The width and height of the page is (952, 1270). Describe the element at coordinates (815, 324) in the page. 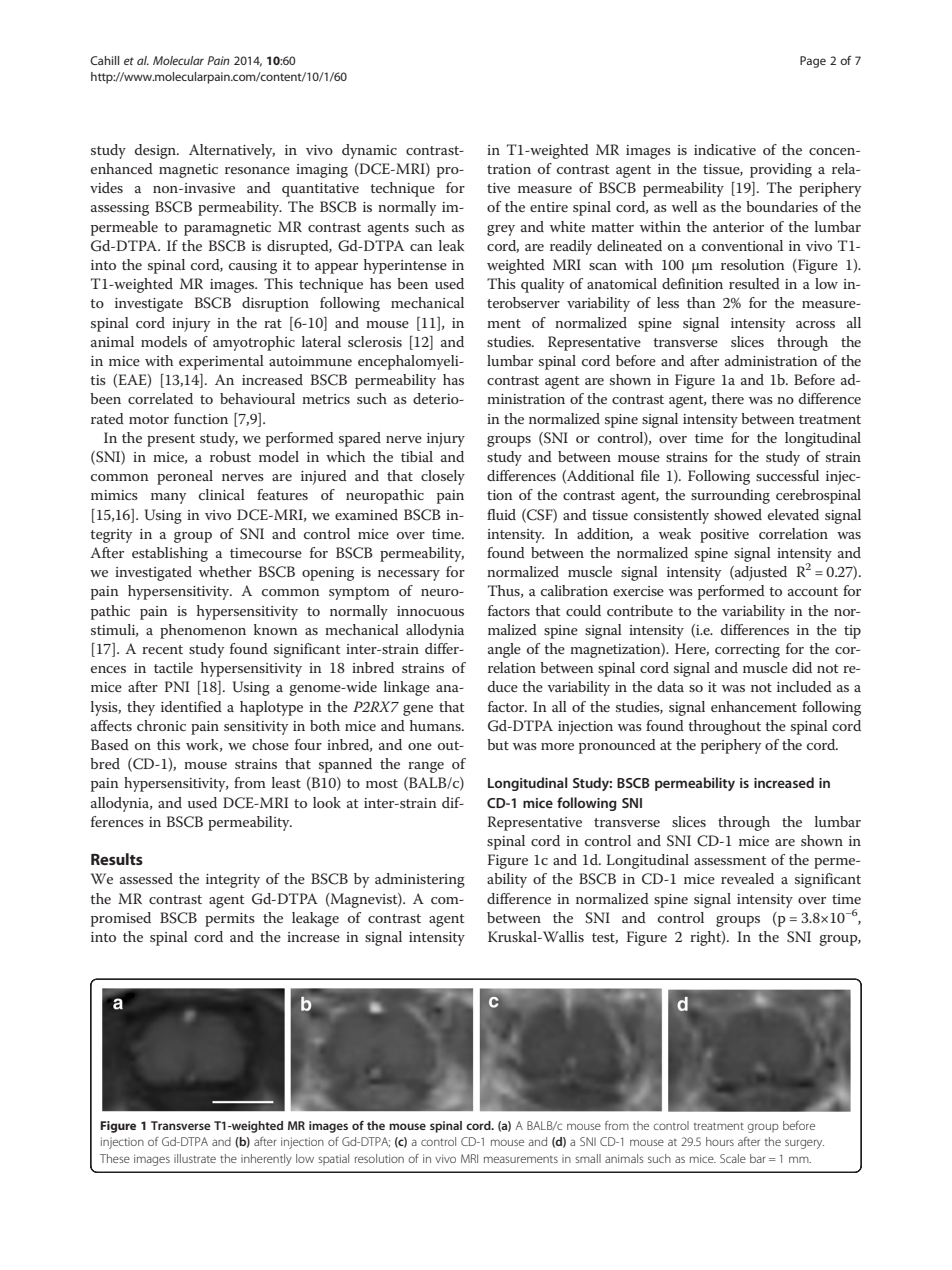

I see `across` at that location.
